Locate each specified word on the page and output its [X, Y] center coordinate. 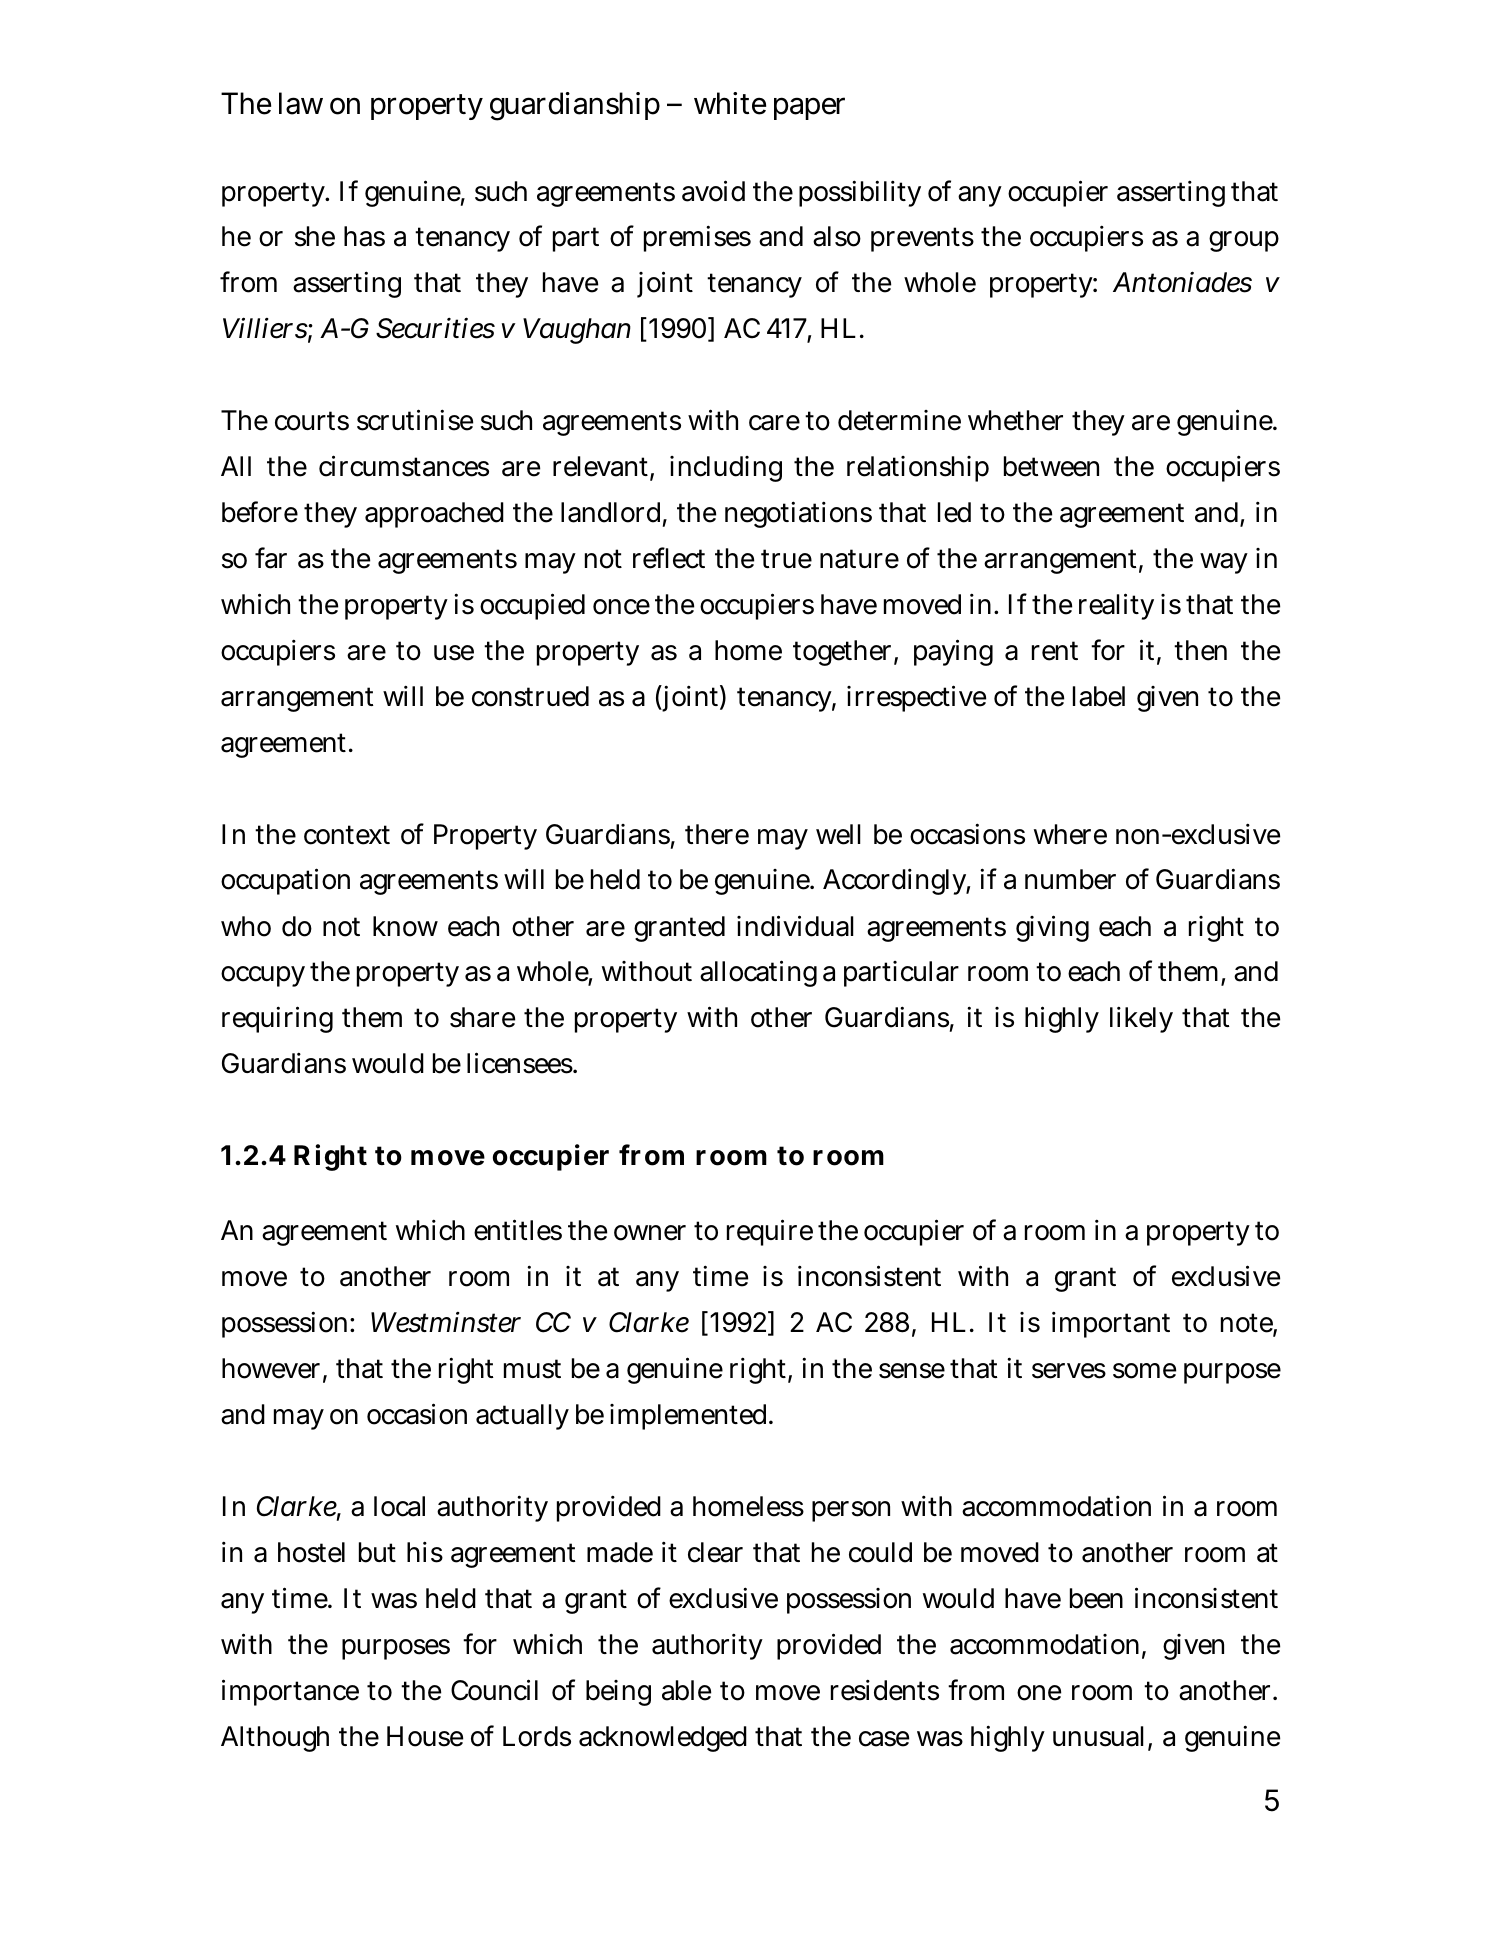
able [686, 1690]
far [271, 558]
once [621, 607]
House [425, 1736]
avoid [713, 191]
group [1244, 241]
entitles [518, 1230]
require [770, 1233]
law [301, 103]
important [1111, 1325]
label [1099, 696]
